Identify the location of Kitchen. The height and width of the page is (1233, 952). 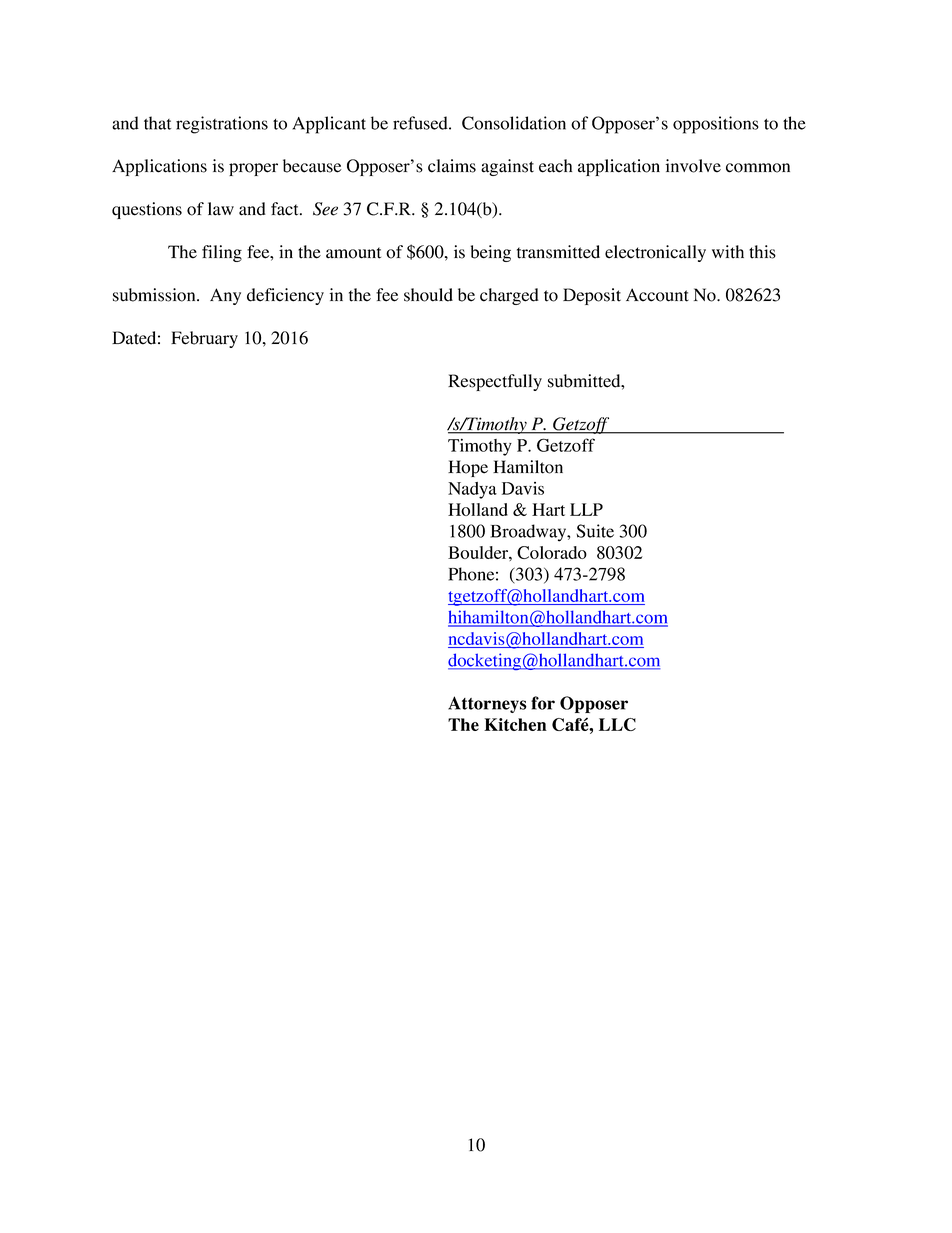
(515, 724).
